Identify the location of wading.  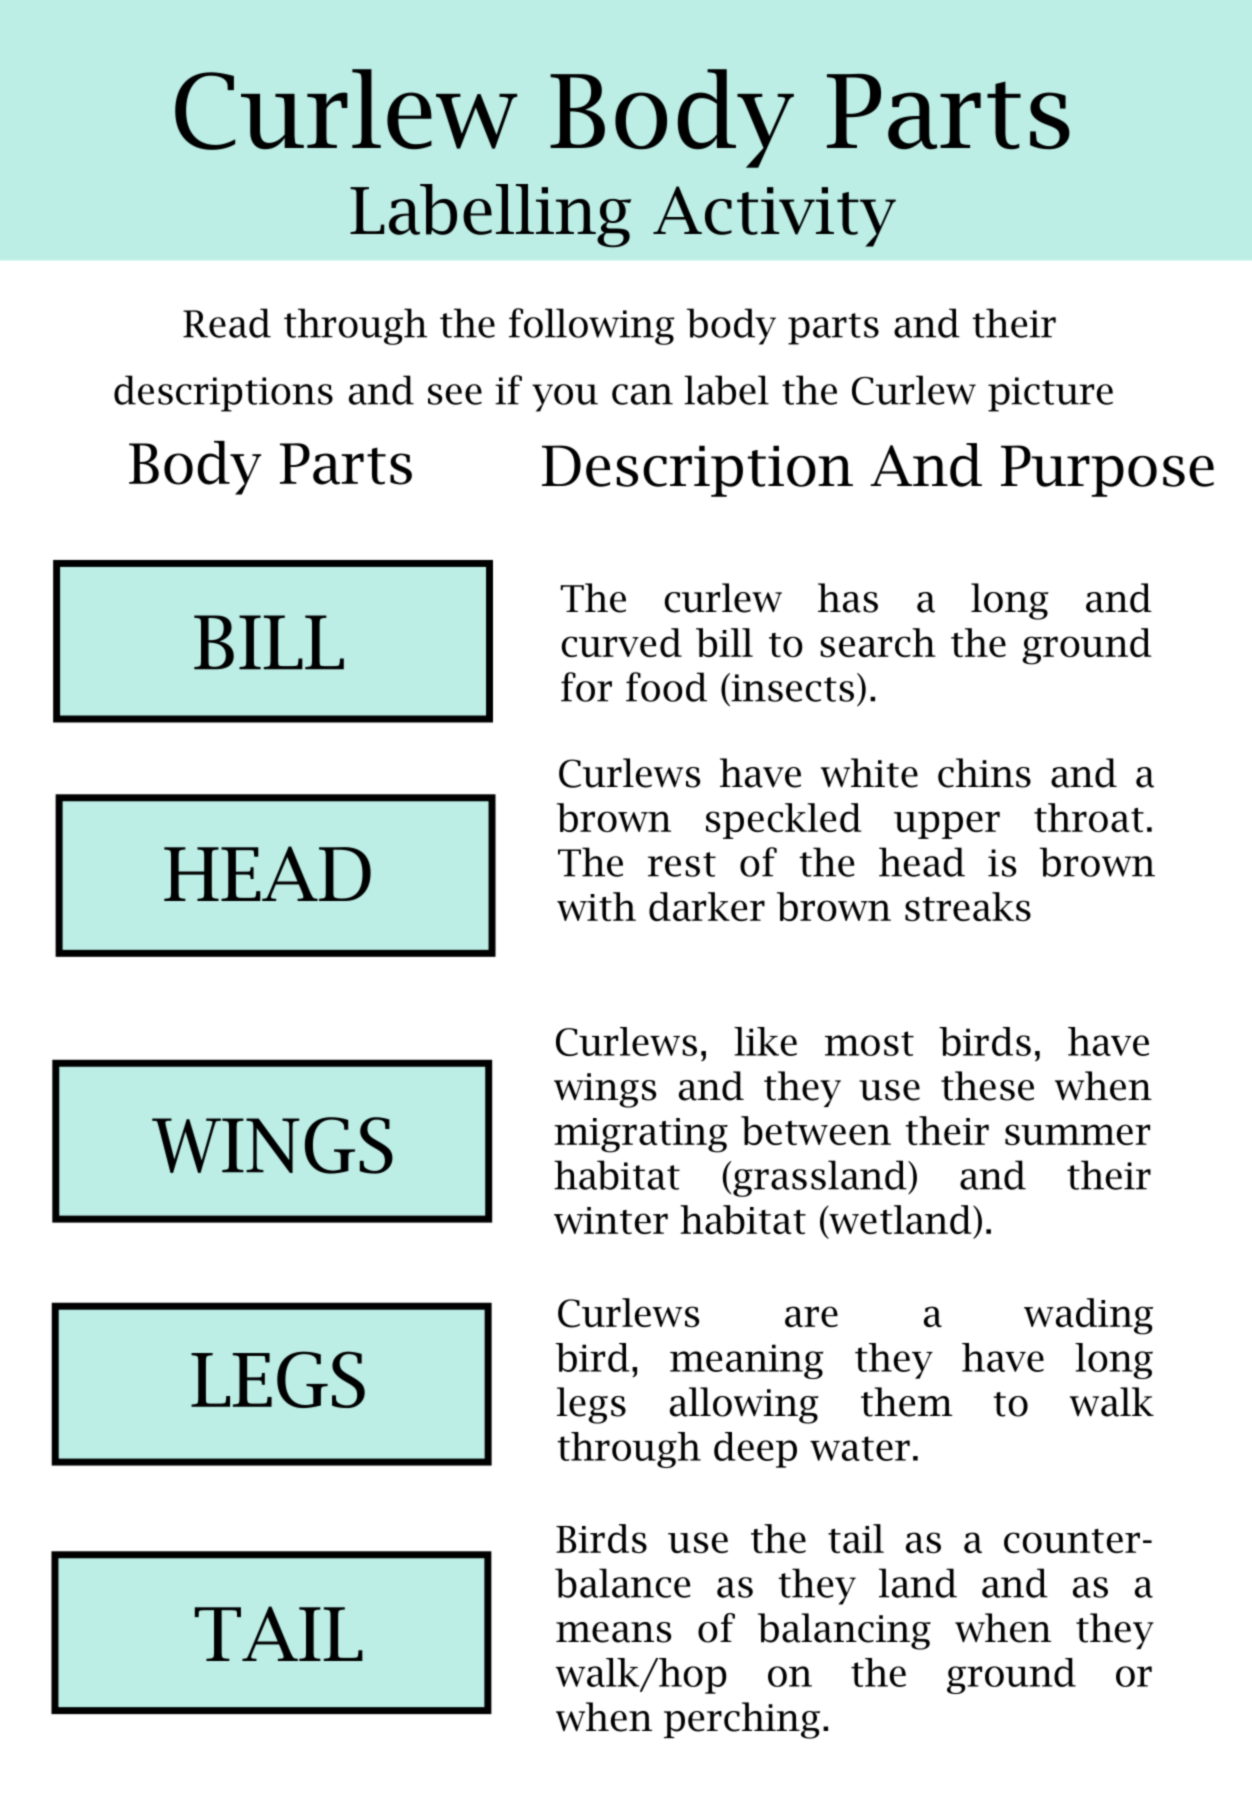
(1088, 1316).
